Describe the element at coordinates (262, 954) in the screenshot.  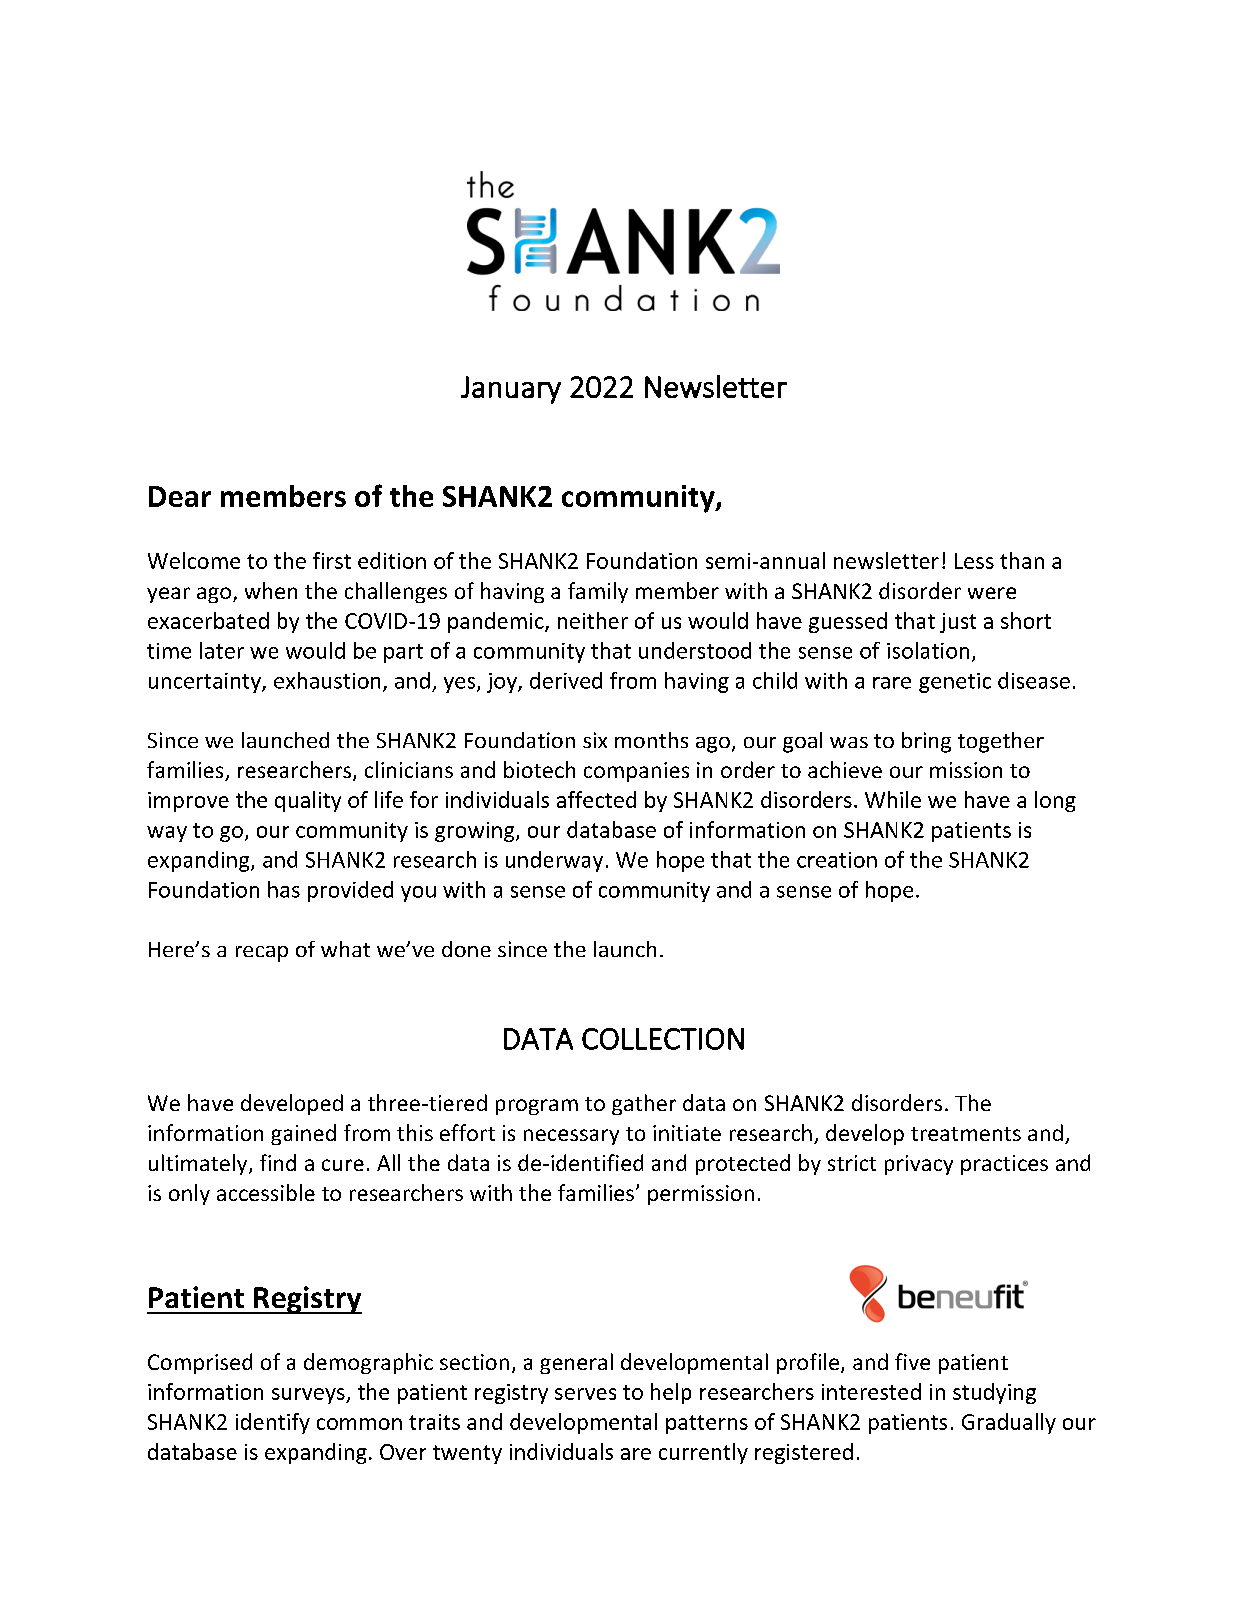
I see `recap` at that location.
